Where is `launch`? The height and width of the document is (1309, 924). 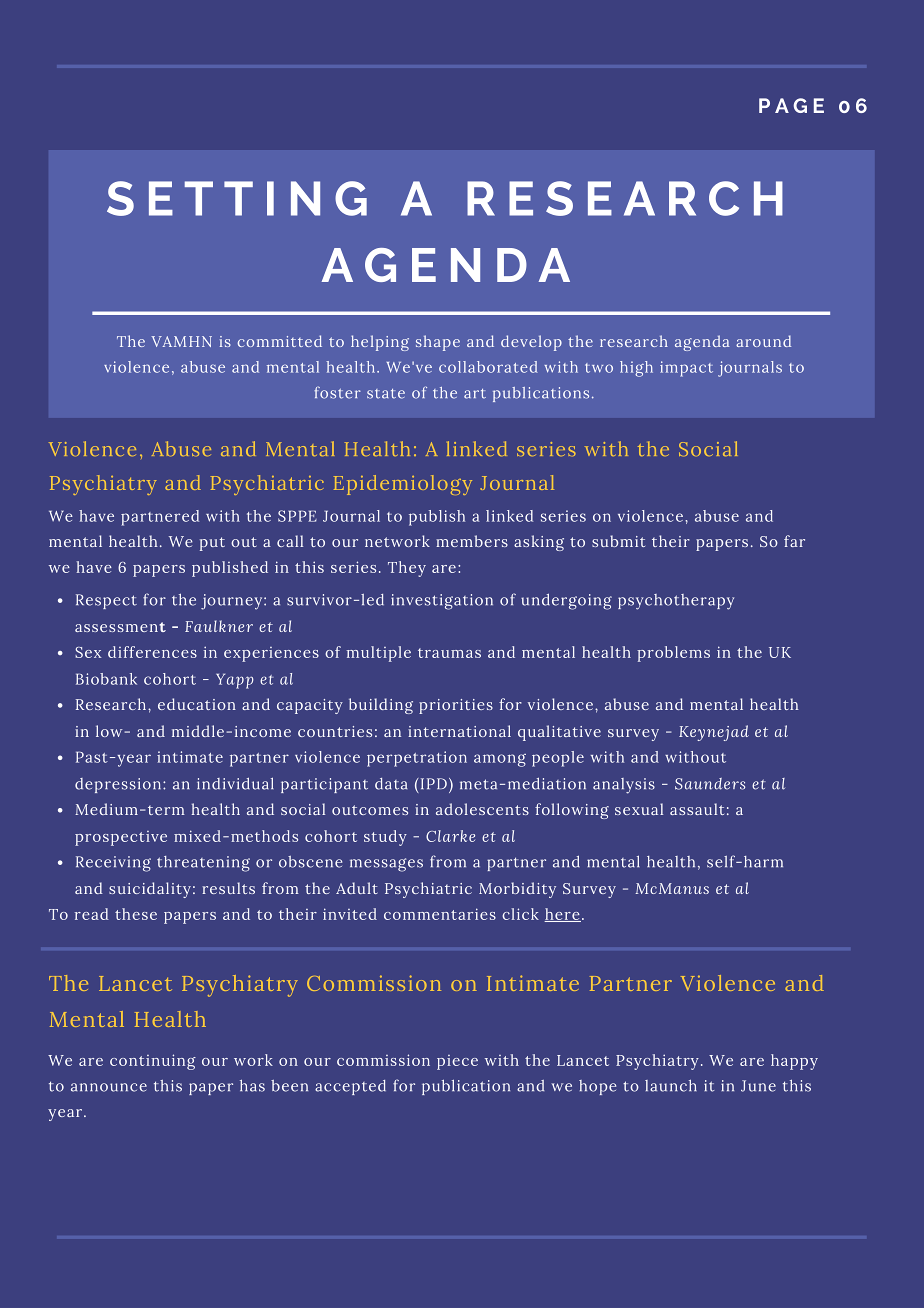 launch is located at coordinates (671, 1085).
